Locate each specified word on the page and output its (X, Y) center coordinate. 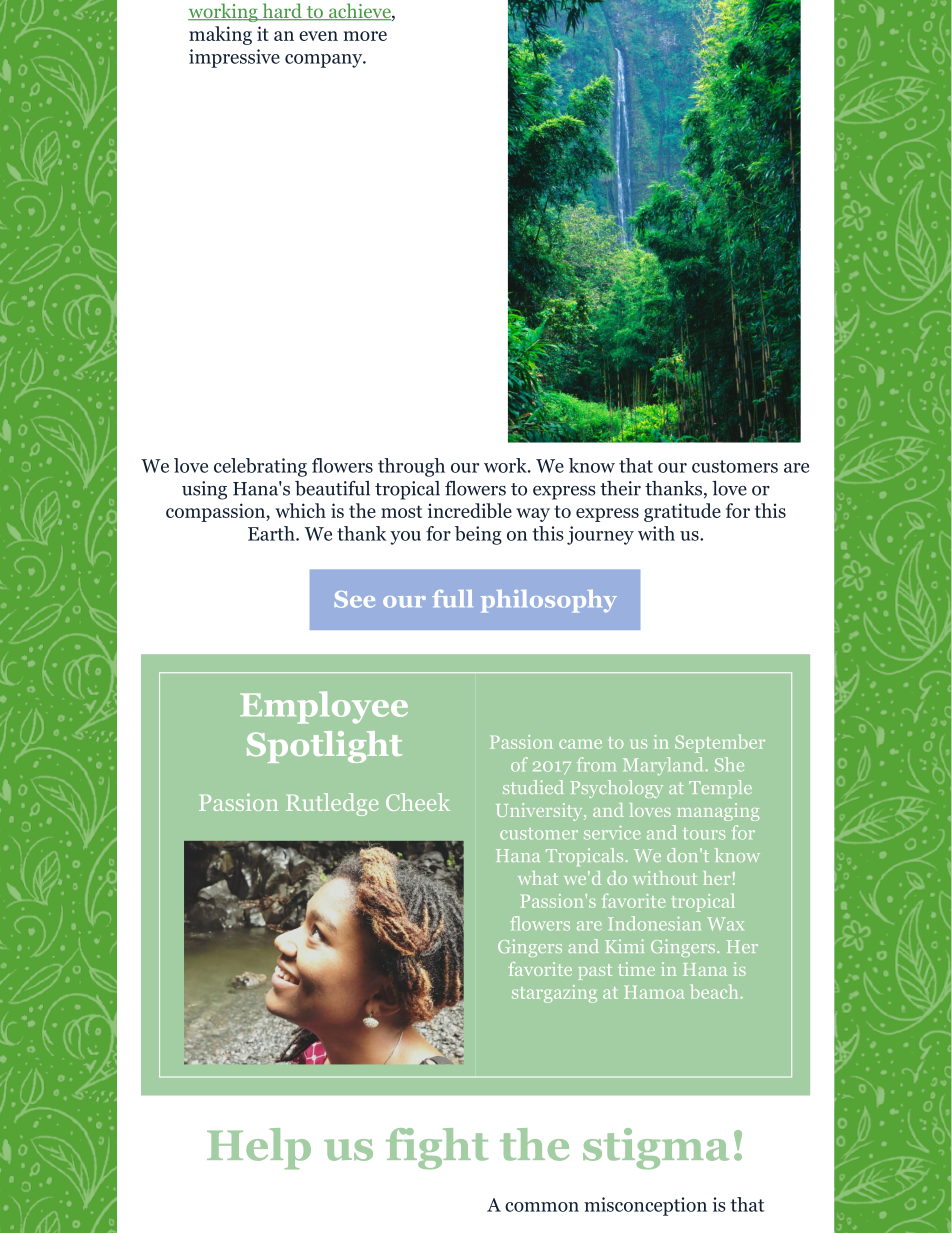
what (538, 878)
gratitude (682, 512)
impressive (234, 58)
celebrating (260, 467)
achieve (359, 12)
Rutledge (332, 804)
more (365, 36)
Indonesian (654, 923)
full (452, 599)
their (620, 488)
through (411, 467)
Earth (272, 533)
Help (259, 1148)
